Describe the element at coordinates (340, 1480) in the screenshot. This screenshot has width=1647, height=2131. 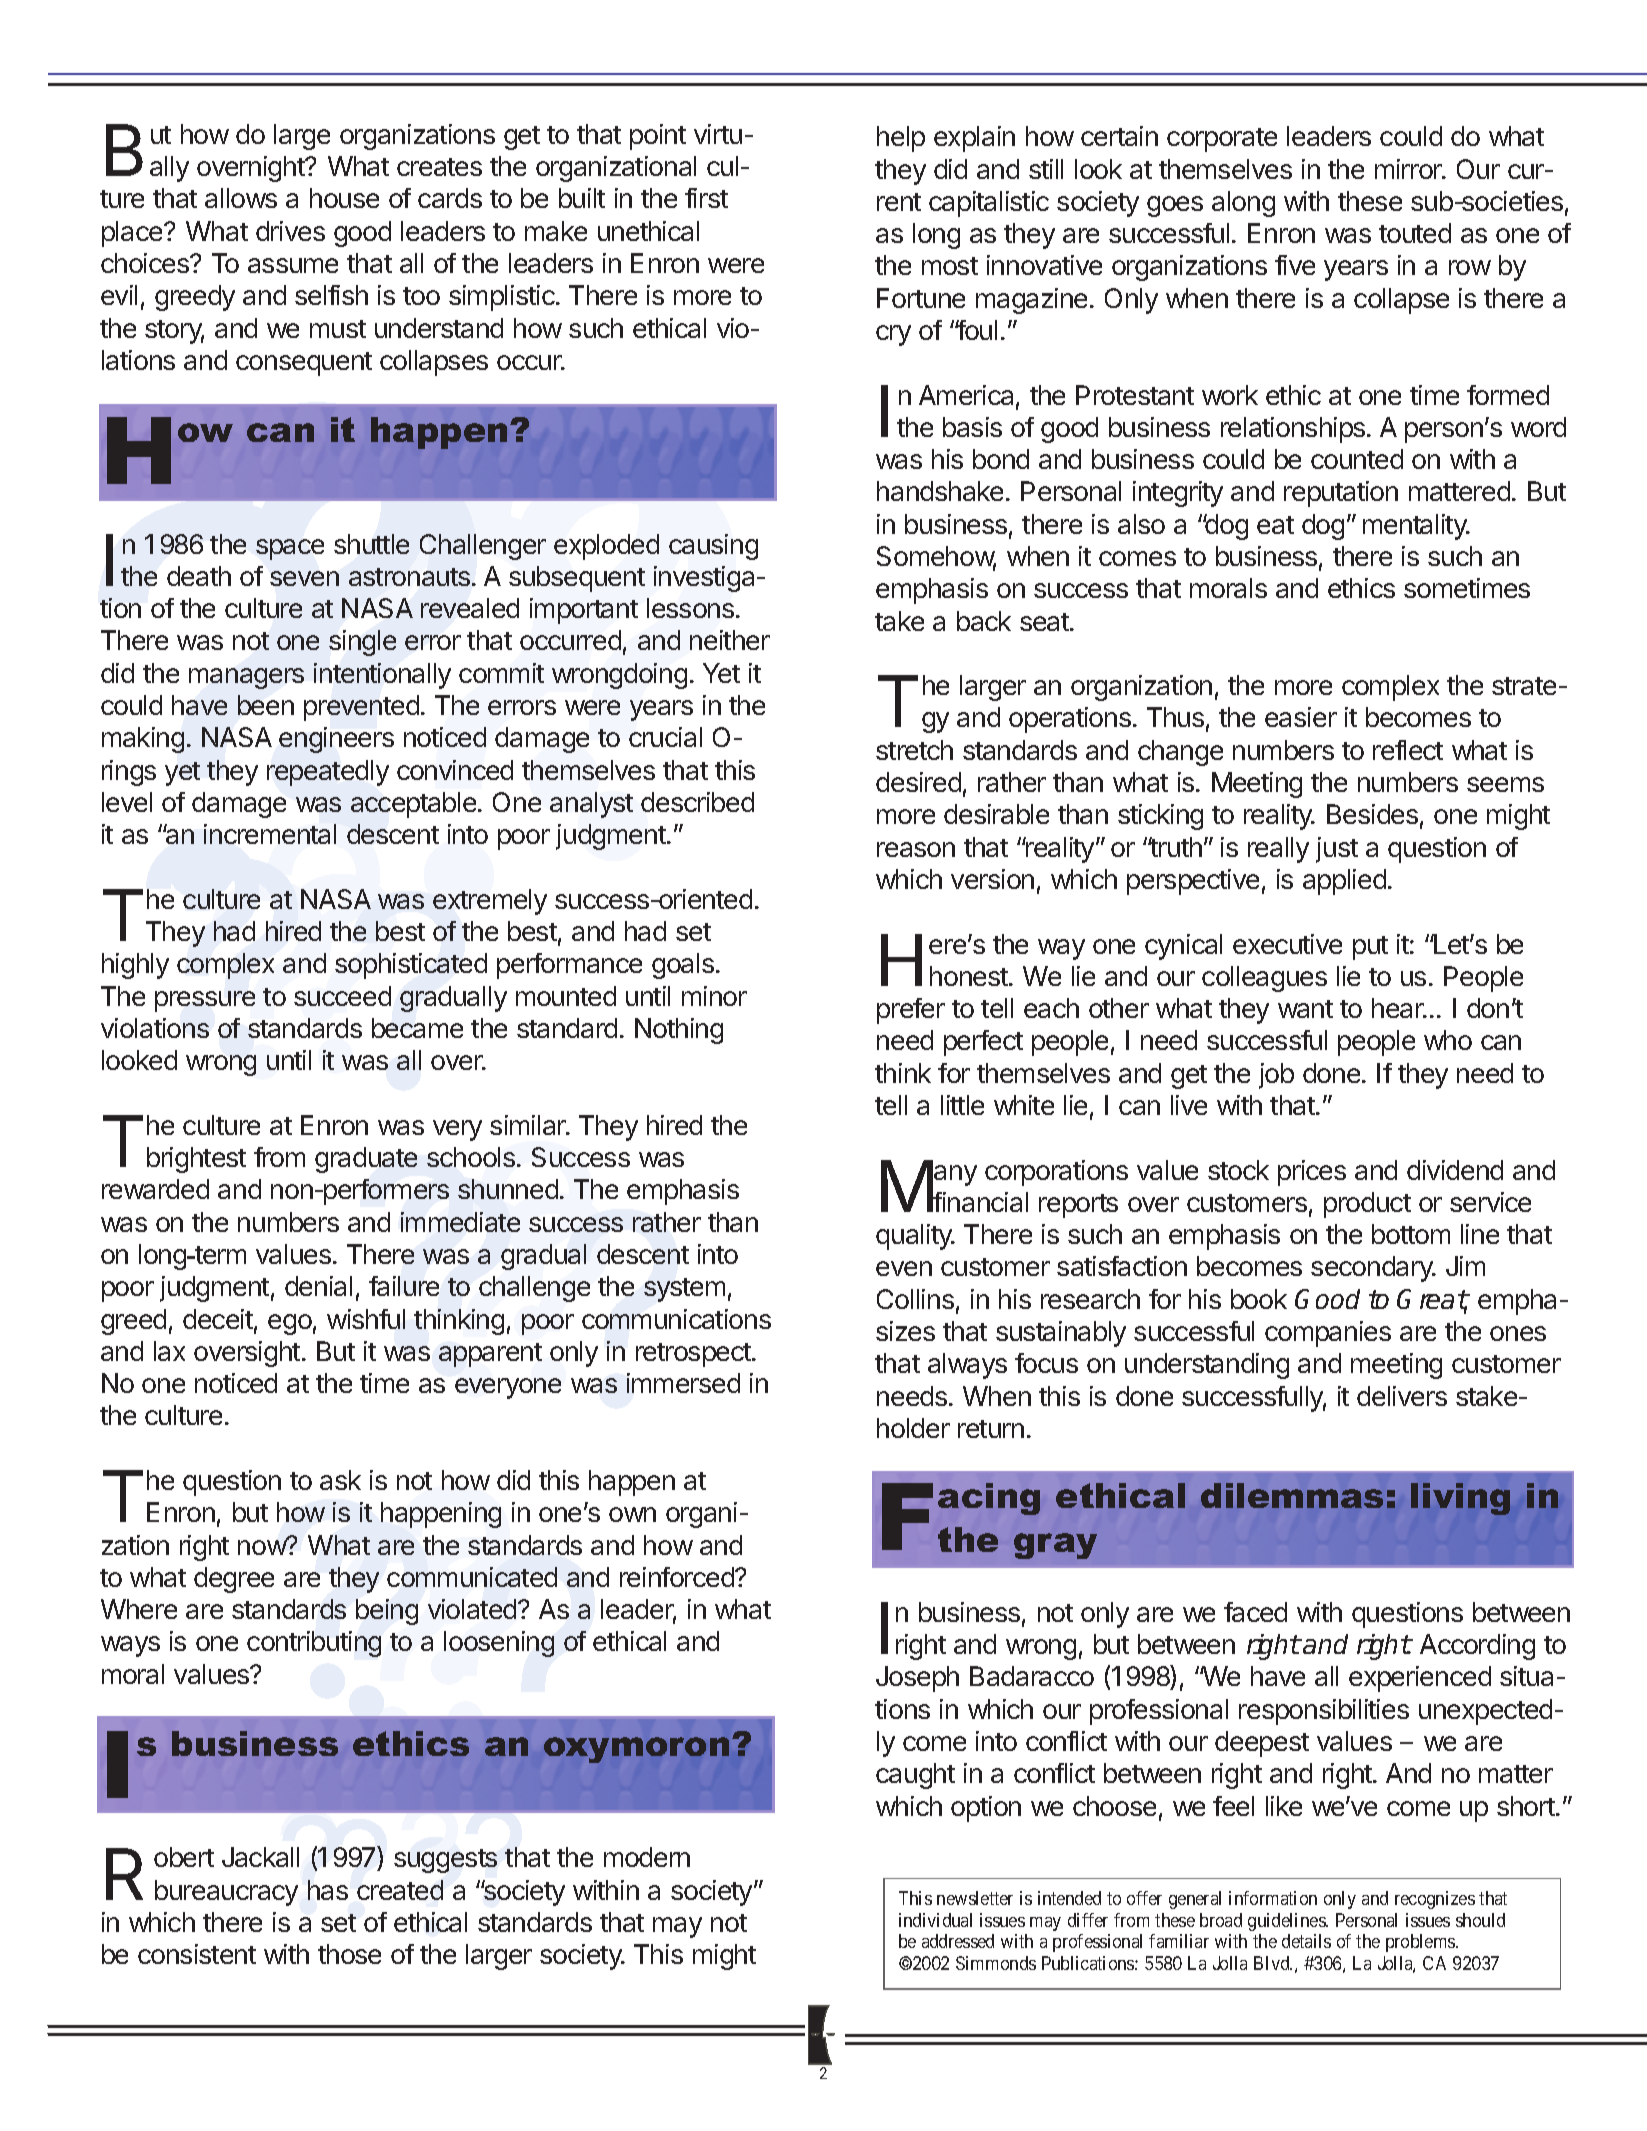
I see `ask` at that location.
